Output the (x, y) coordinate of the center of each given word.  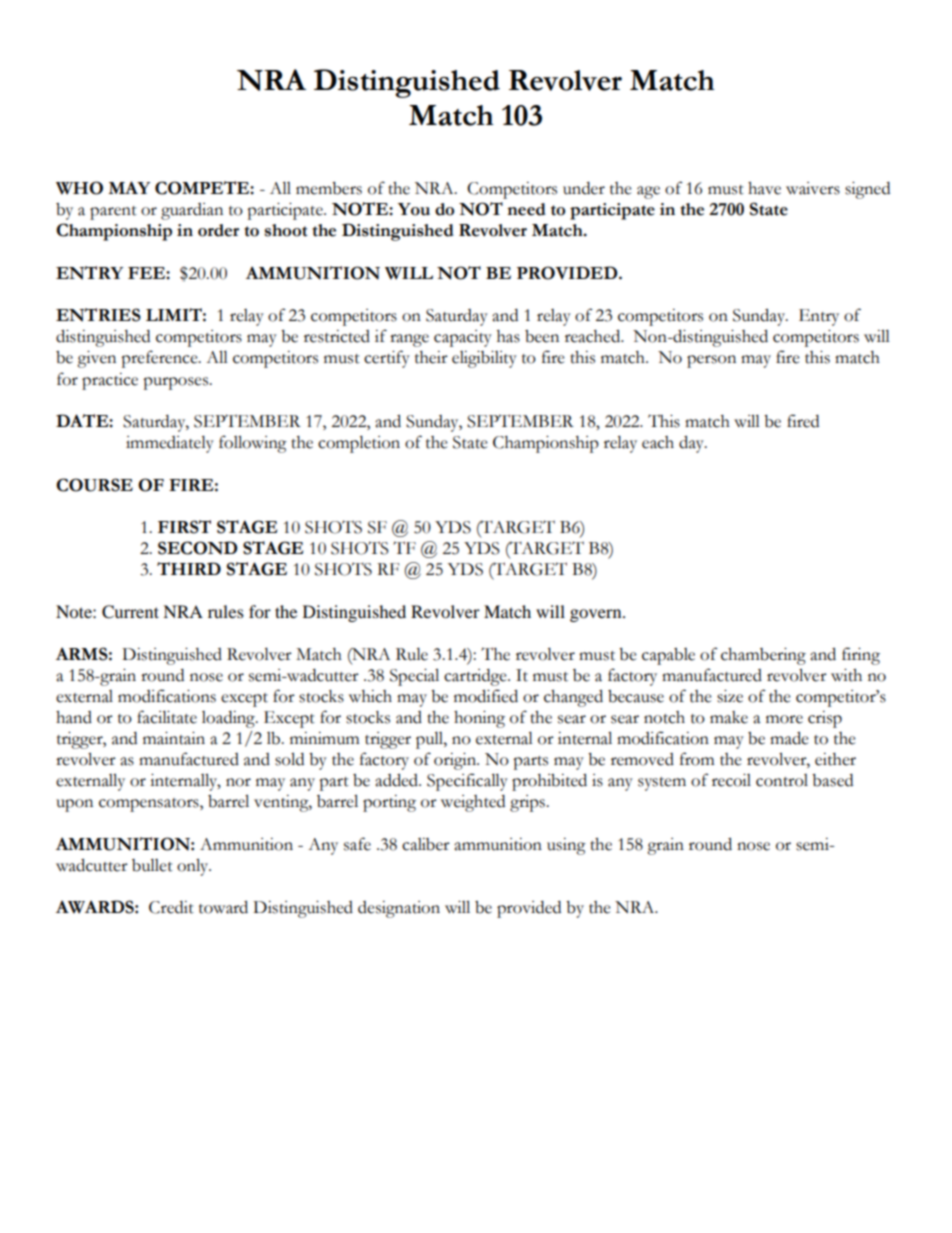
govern (597, 615)
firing (861, 656)
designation (399, 909)
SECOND (197, 548)
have (764, 188)
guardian (192, 211)
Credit (171, 907)
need (526, 209)
